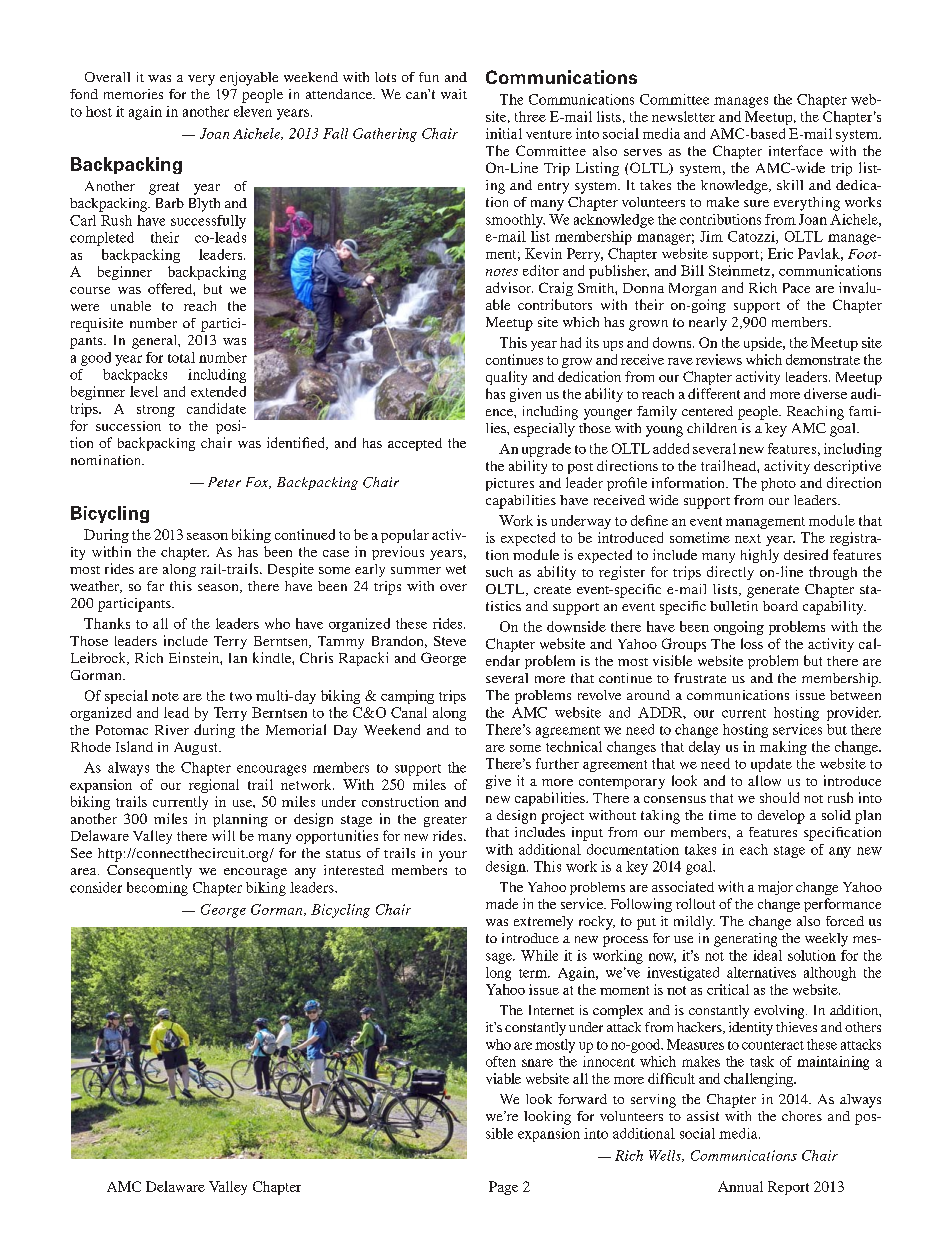 This image has height=1233, width=952. I want to click on loss, so click(752, 643).
